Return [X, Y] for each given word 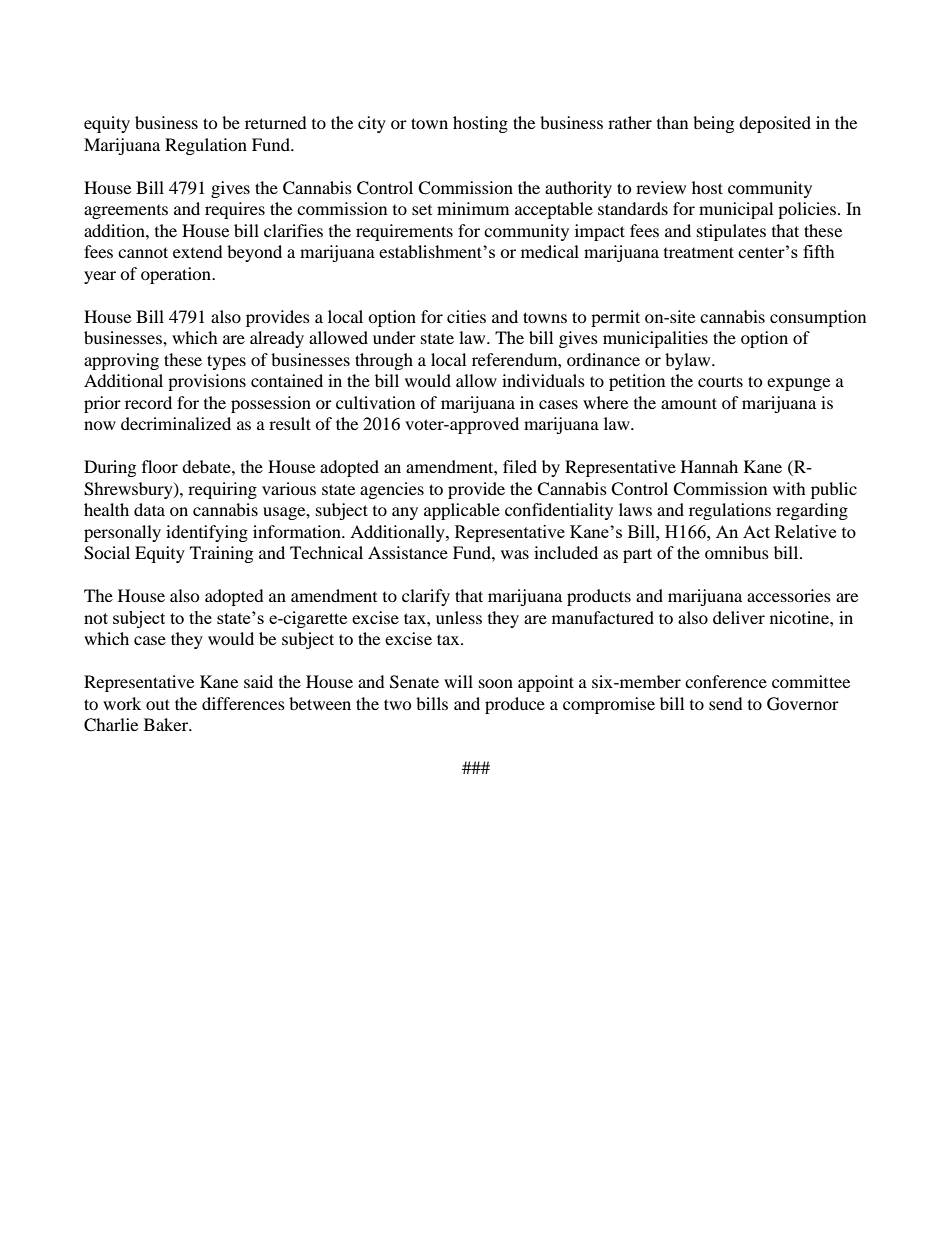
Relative [805, 531]
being [713, 124]
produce [515, 705]
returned [276, 122]
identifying [207, 533]
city [372, 124]
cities [466, 316]
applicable [462, 511]
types [226, 362]
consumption [818, 318]
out [158, 704]
